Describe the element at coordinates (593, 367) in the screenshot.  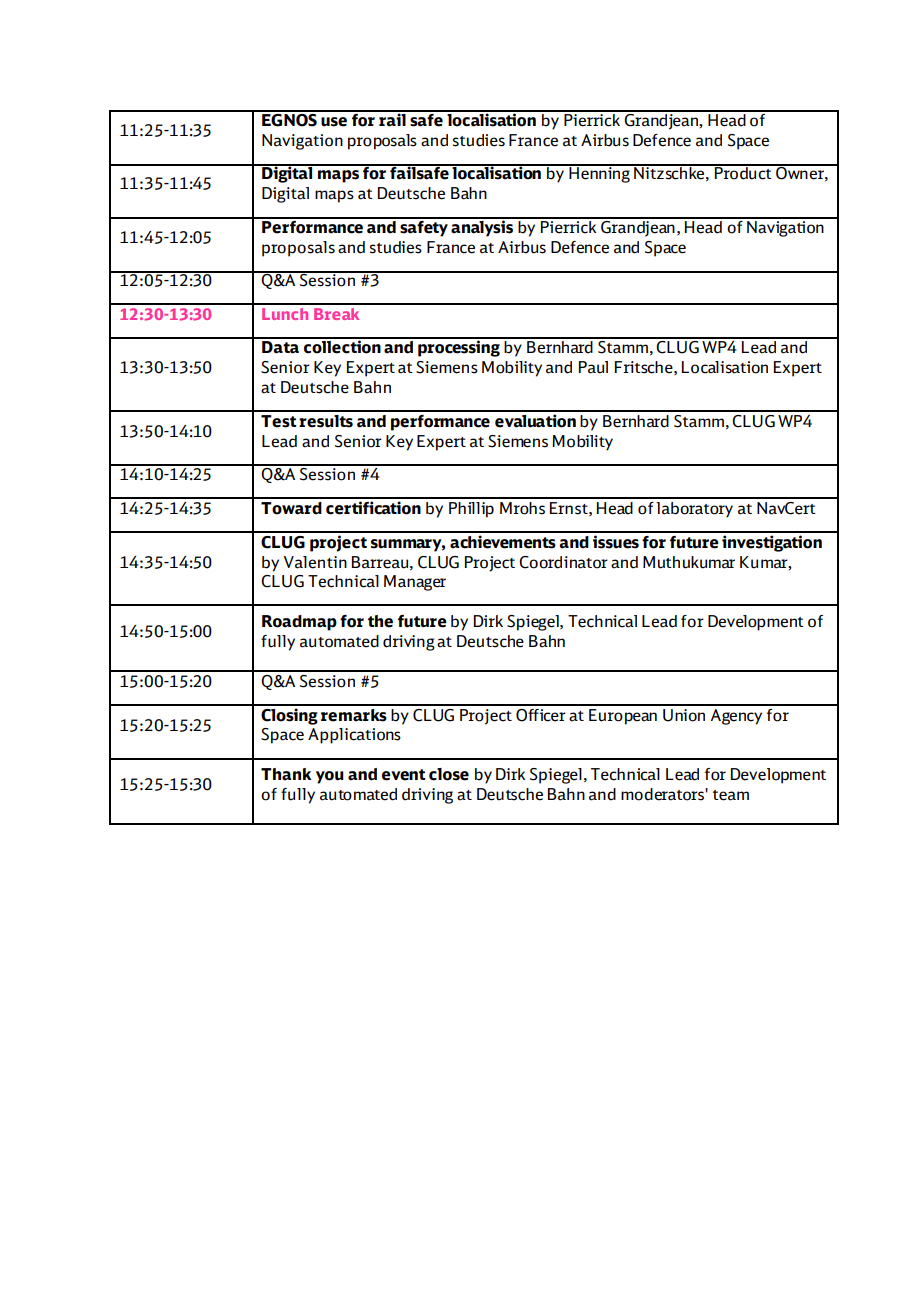
I see `Paul` at that location.
